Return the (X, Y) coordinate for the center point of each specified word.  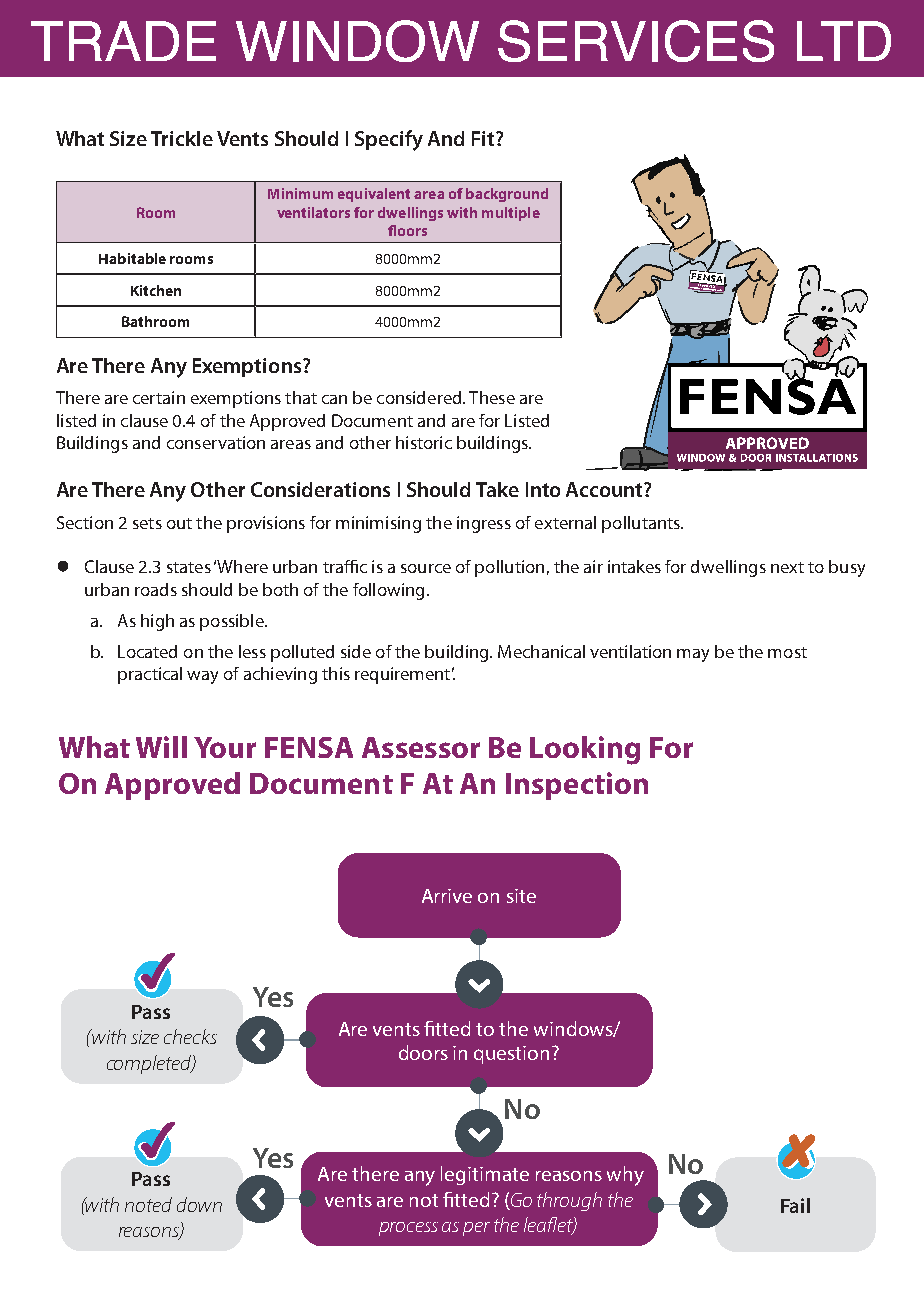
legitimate (485, 1175)
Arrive (447, 896)
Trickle (182, 138)
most (787, 652)
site (521, 896)
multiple (511, 214)
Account (605, 489)
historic (424, 442)
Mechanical (541, 651)
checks (190, 1036)
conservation (216, 442)
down (199, 1204)
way (202, 677)
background (507, 195)
